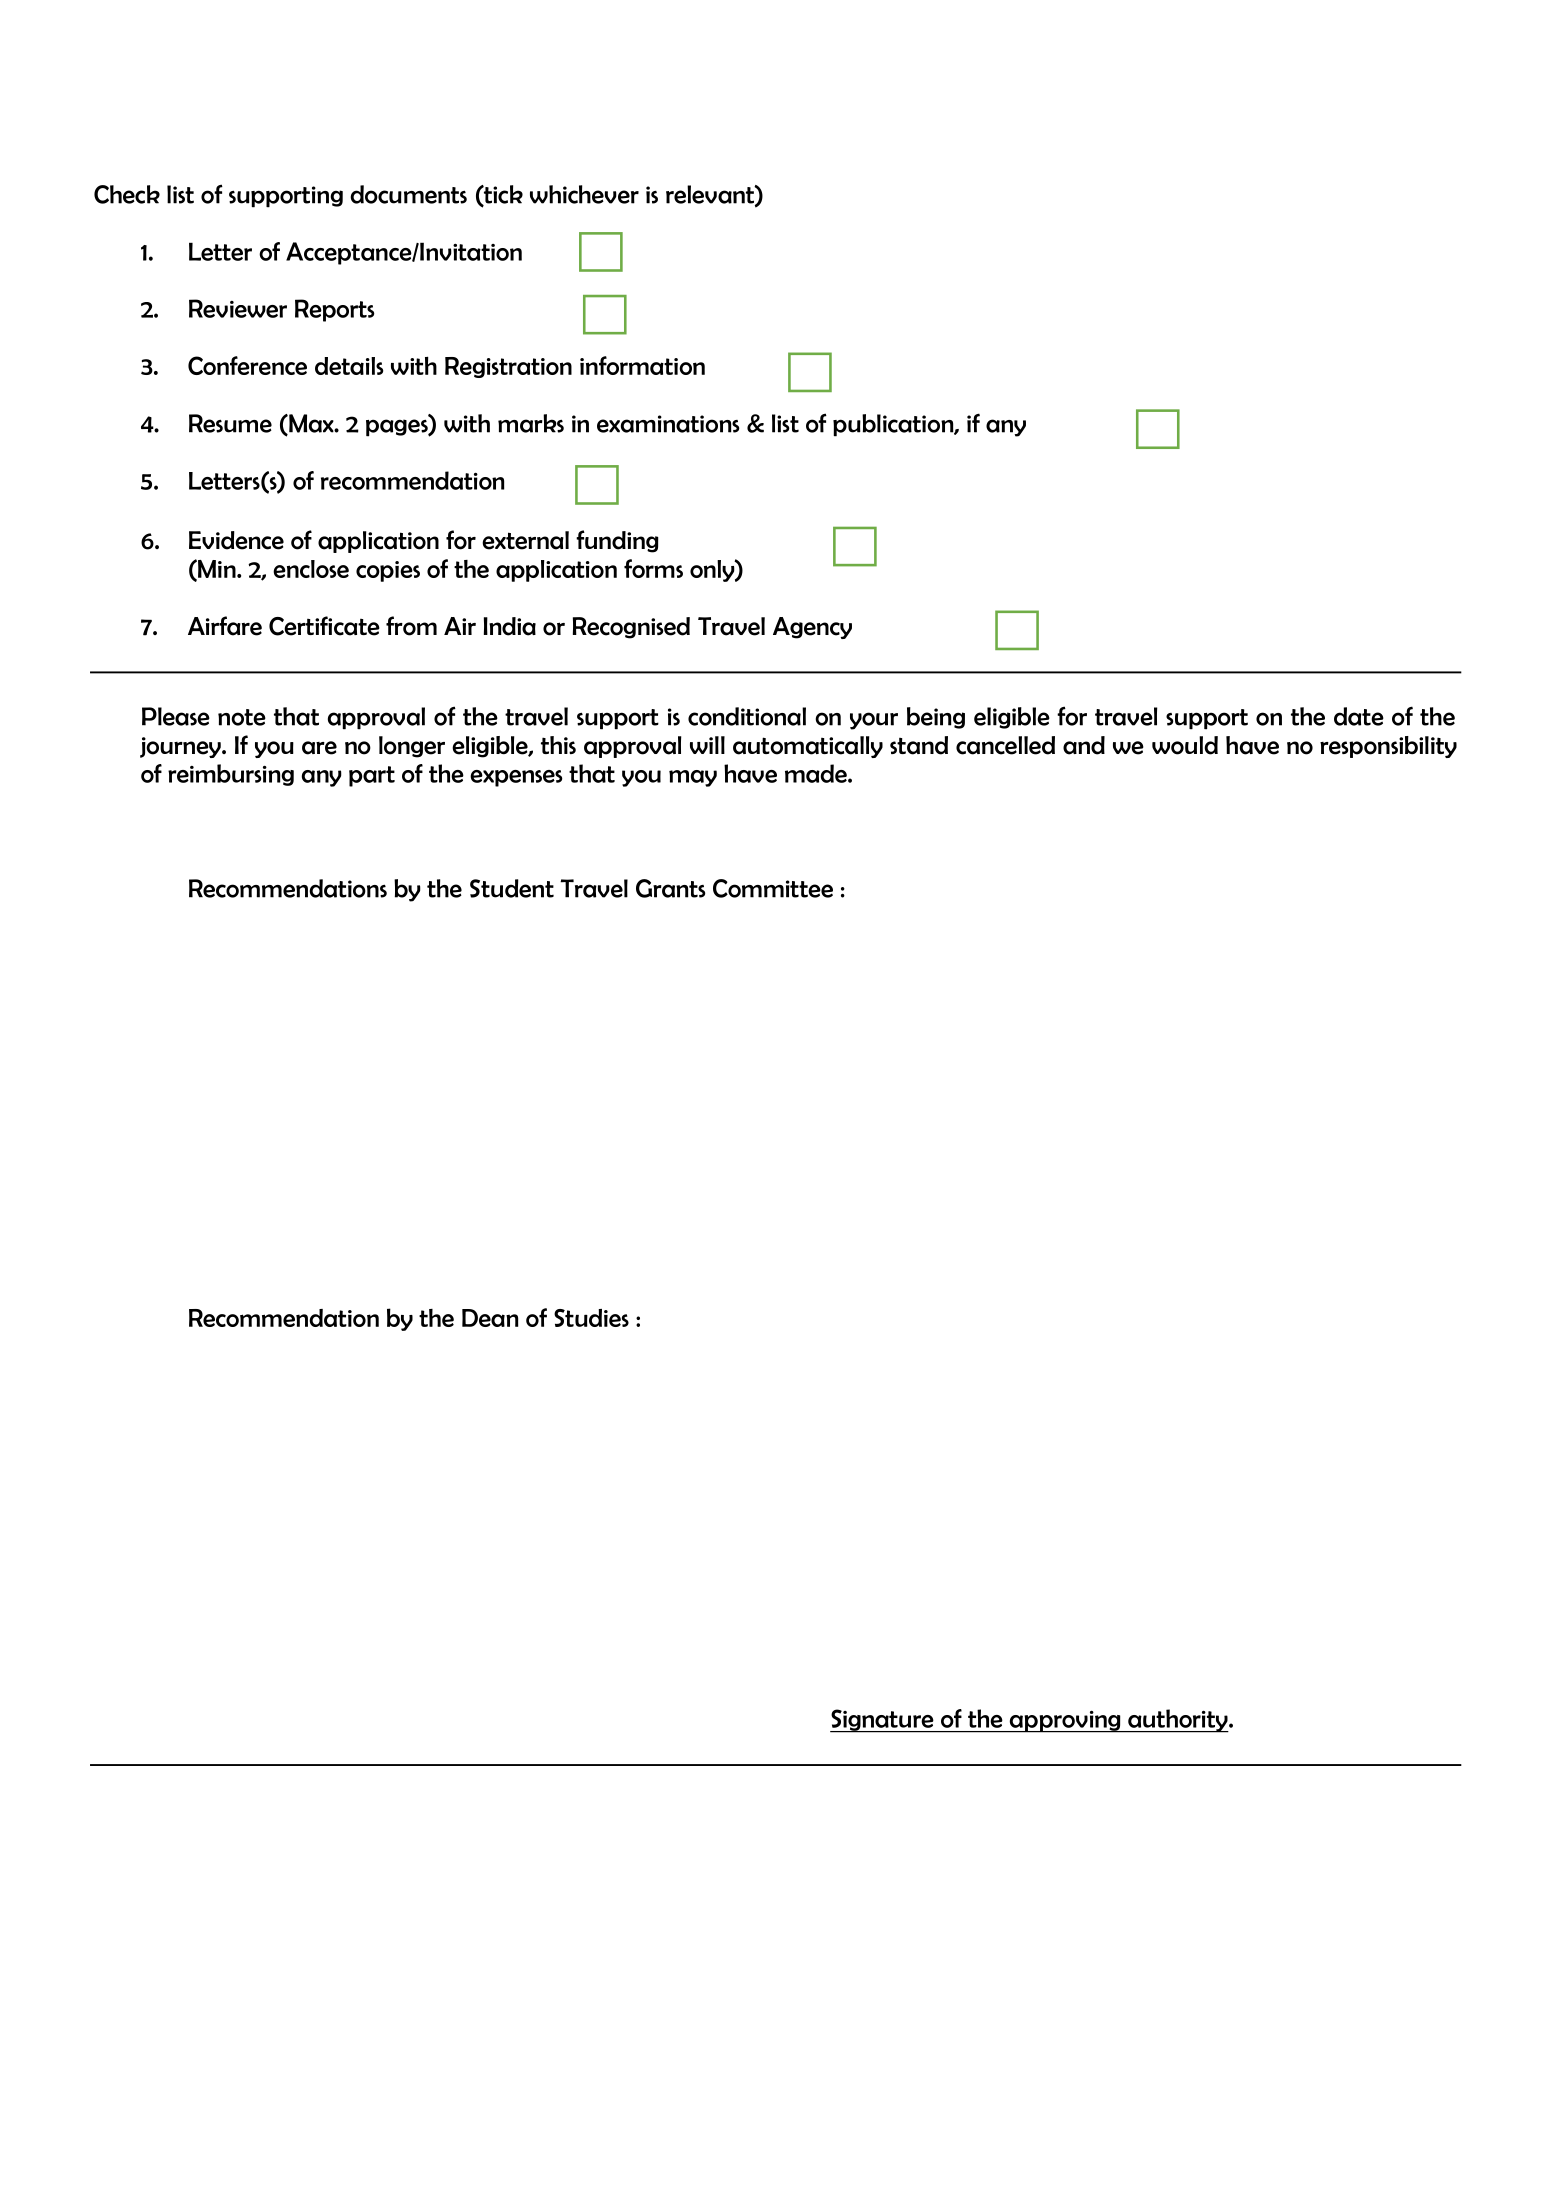 The height and width of the document is (2193, 1551). I want to click on approving, so click(1065, 1722).
